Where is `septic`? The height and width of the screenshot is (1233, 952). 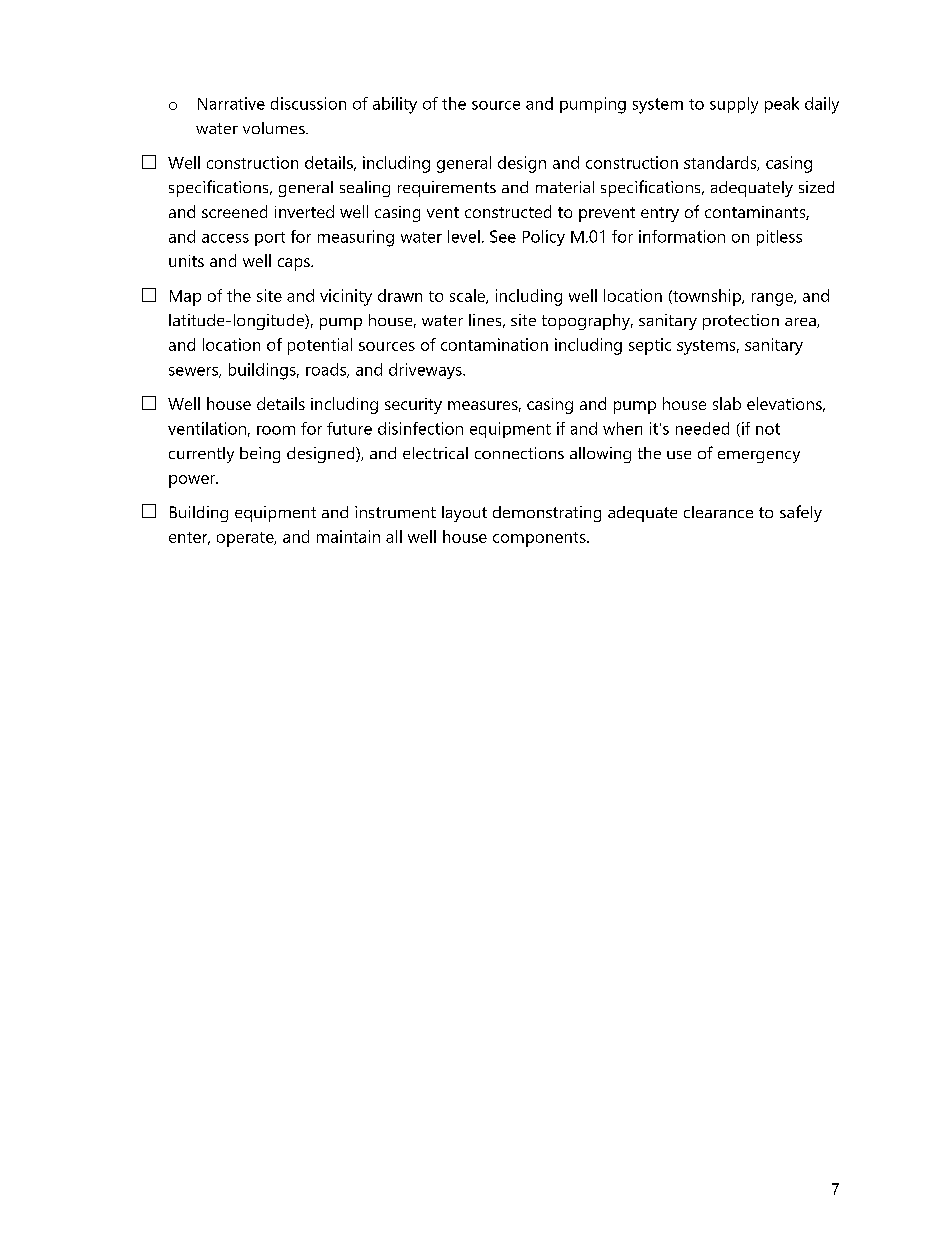 septic is located at coordinates (650, 346).
